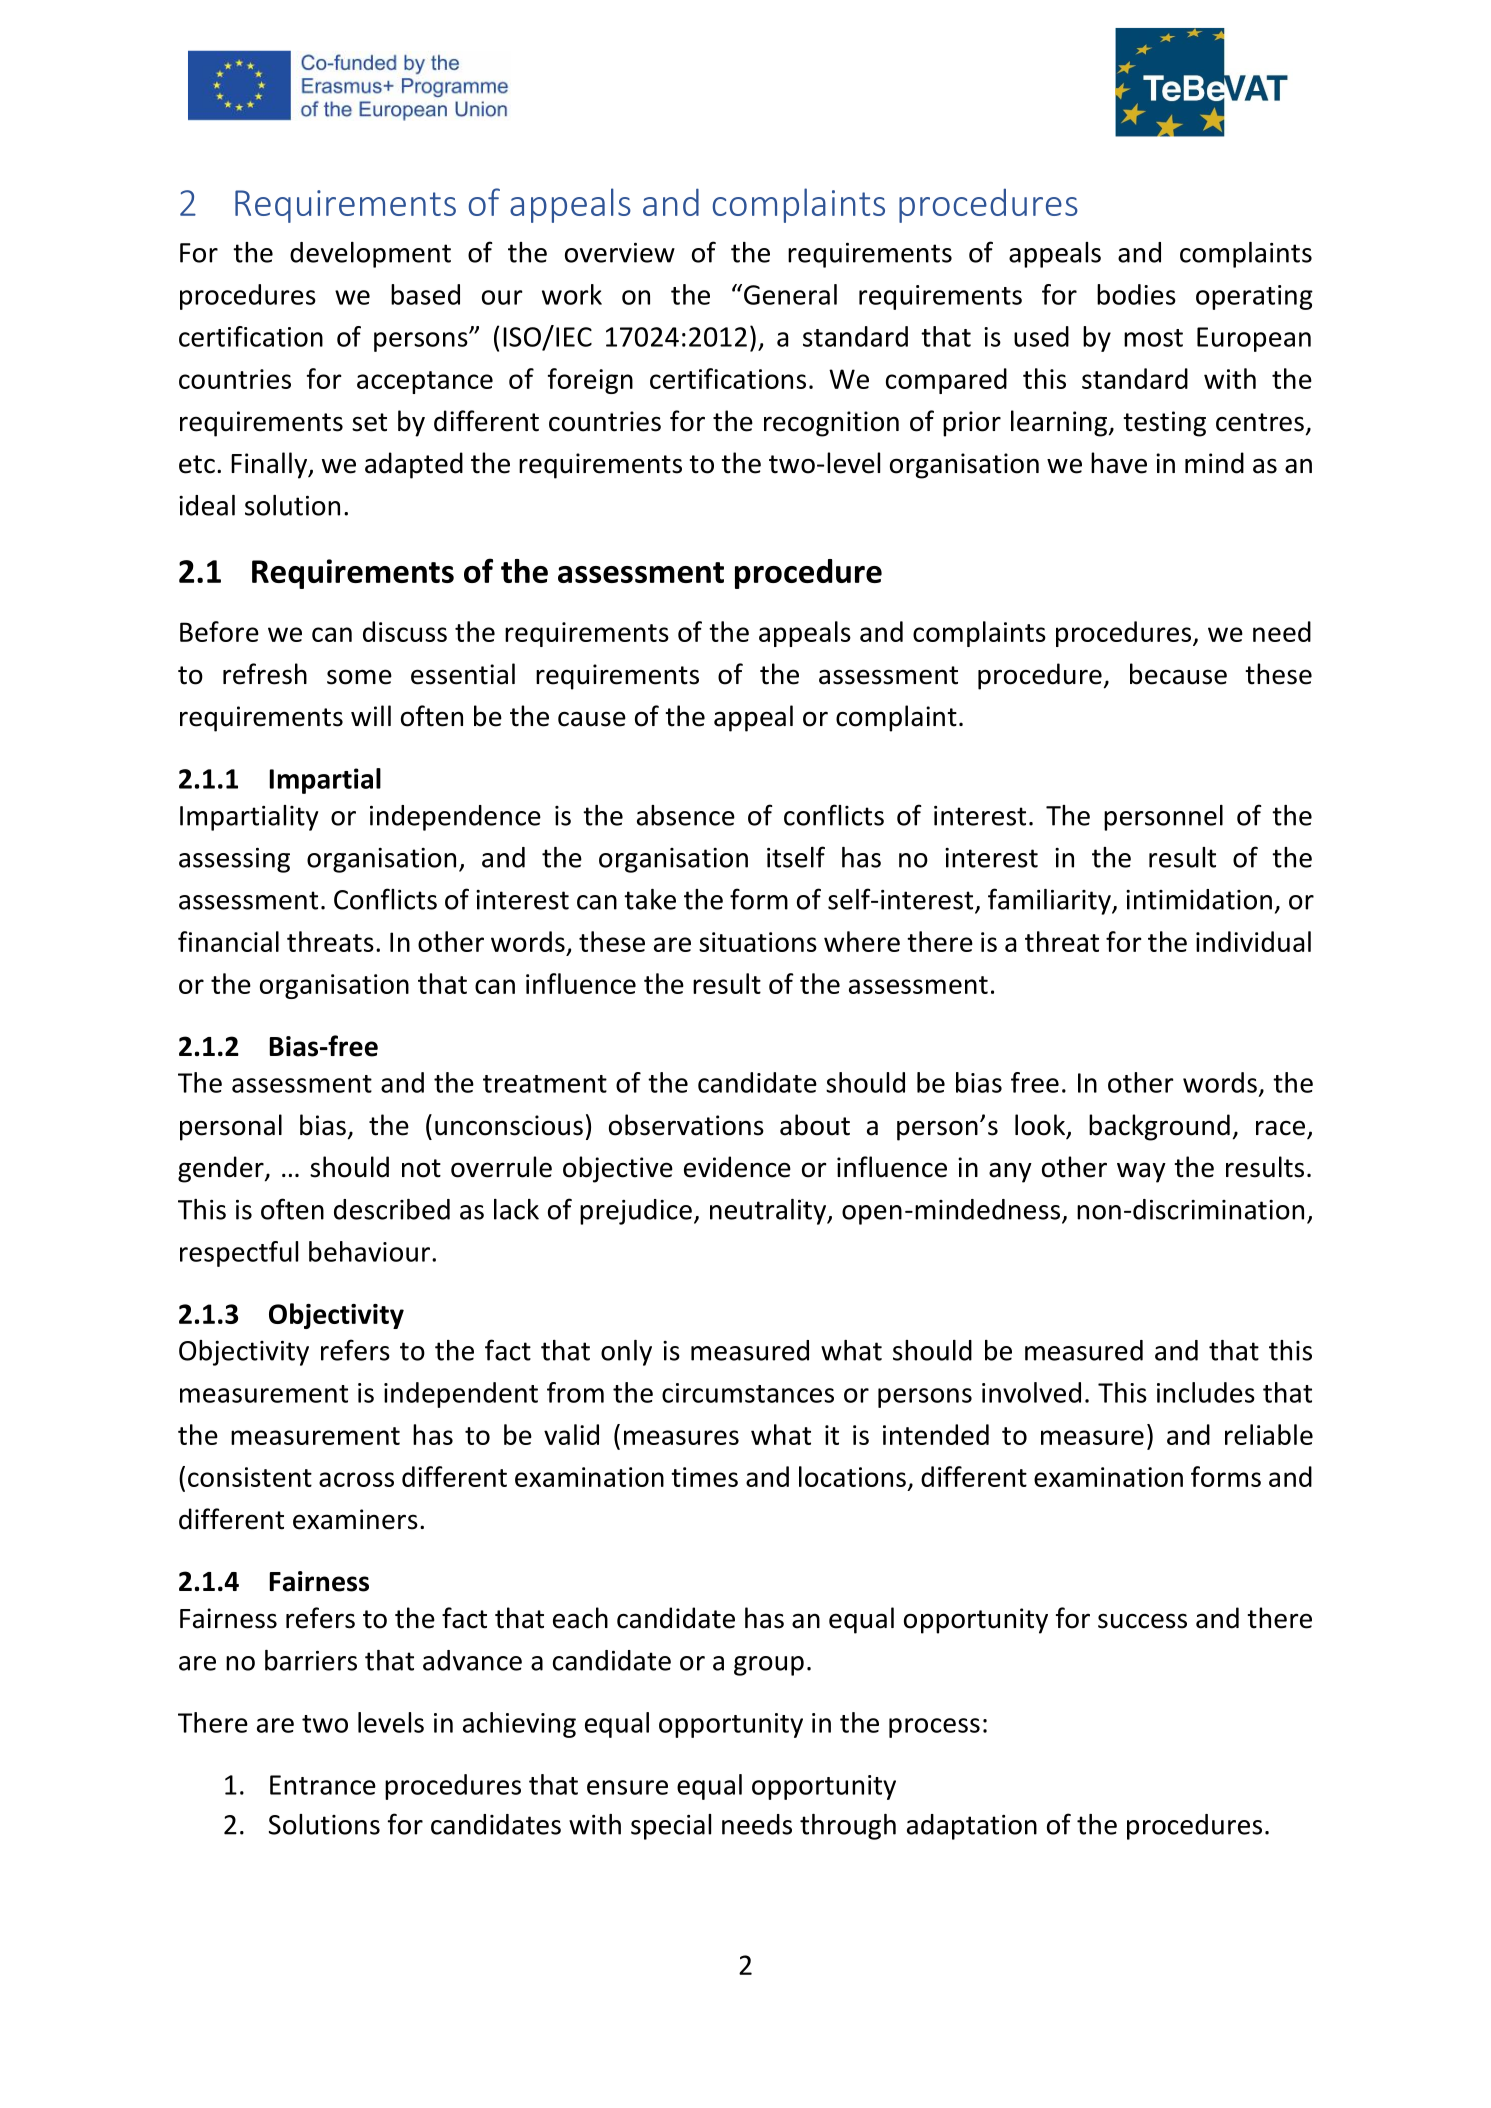  I want to click on background, so click(1159, 1127).
